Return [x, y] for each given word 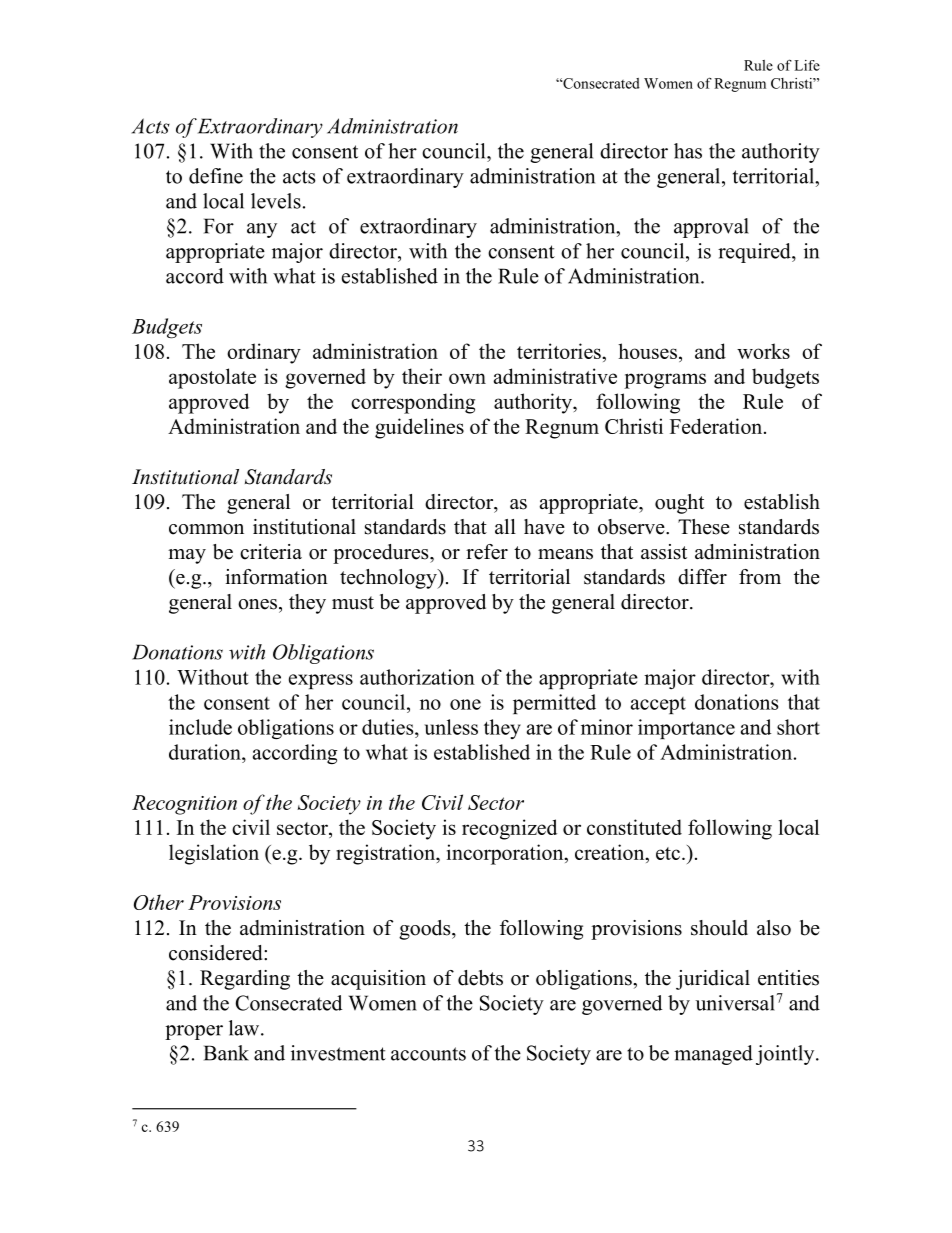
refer [487, 552]
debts [480, 978]
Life [807, 65]
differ [702, 577]
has [688, 151]
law [245, 1028]
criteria [271, 552]
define [216, 176]
